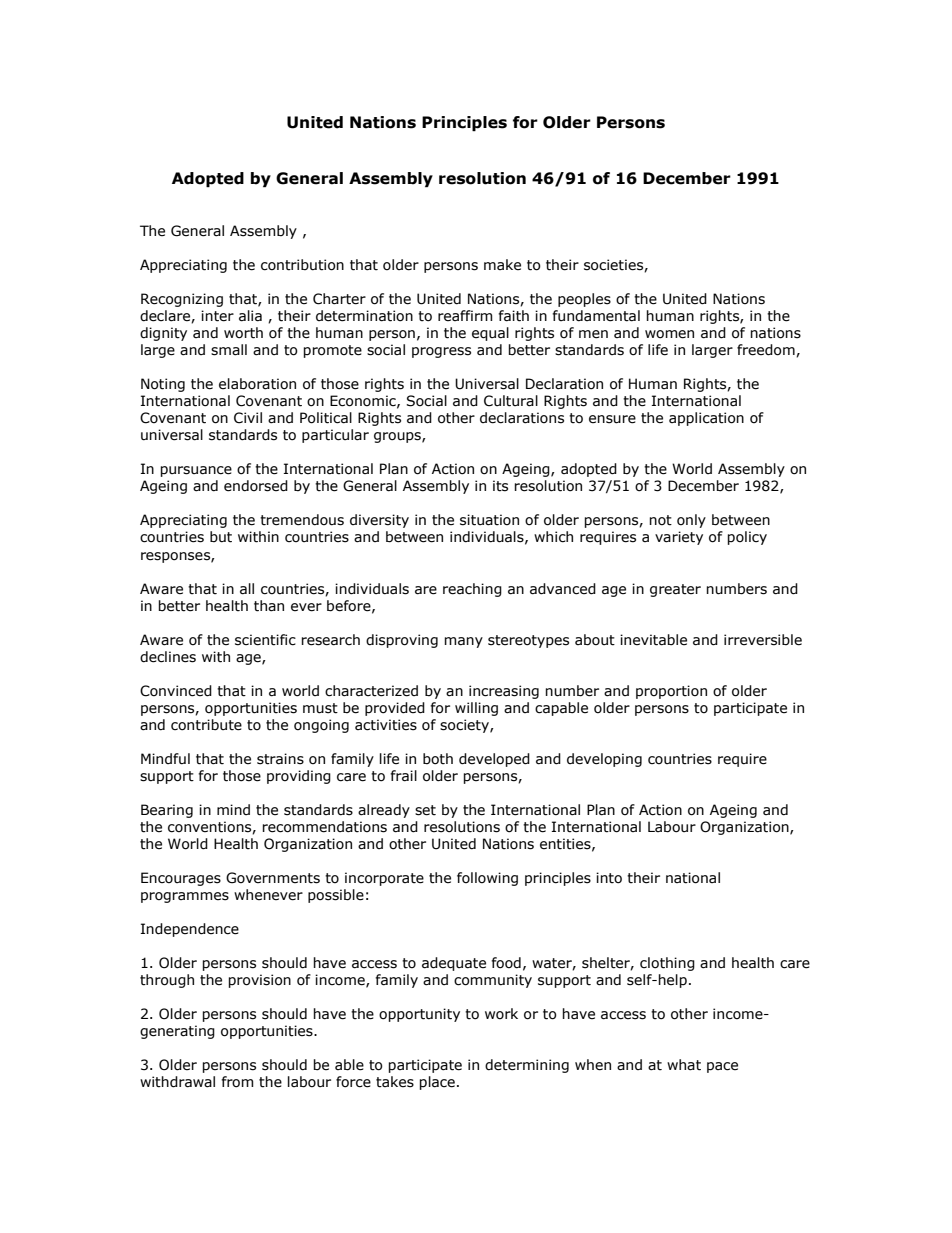  What do you see at coordinates (437, 1083) in the document?
I see `place` at bounding box center [437, 1083].
